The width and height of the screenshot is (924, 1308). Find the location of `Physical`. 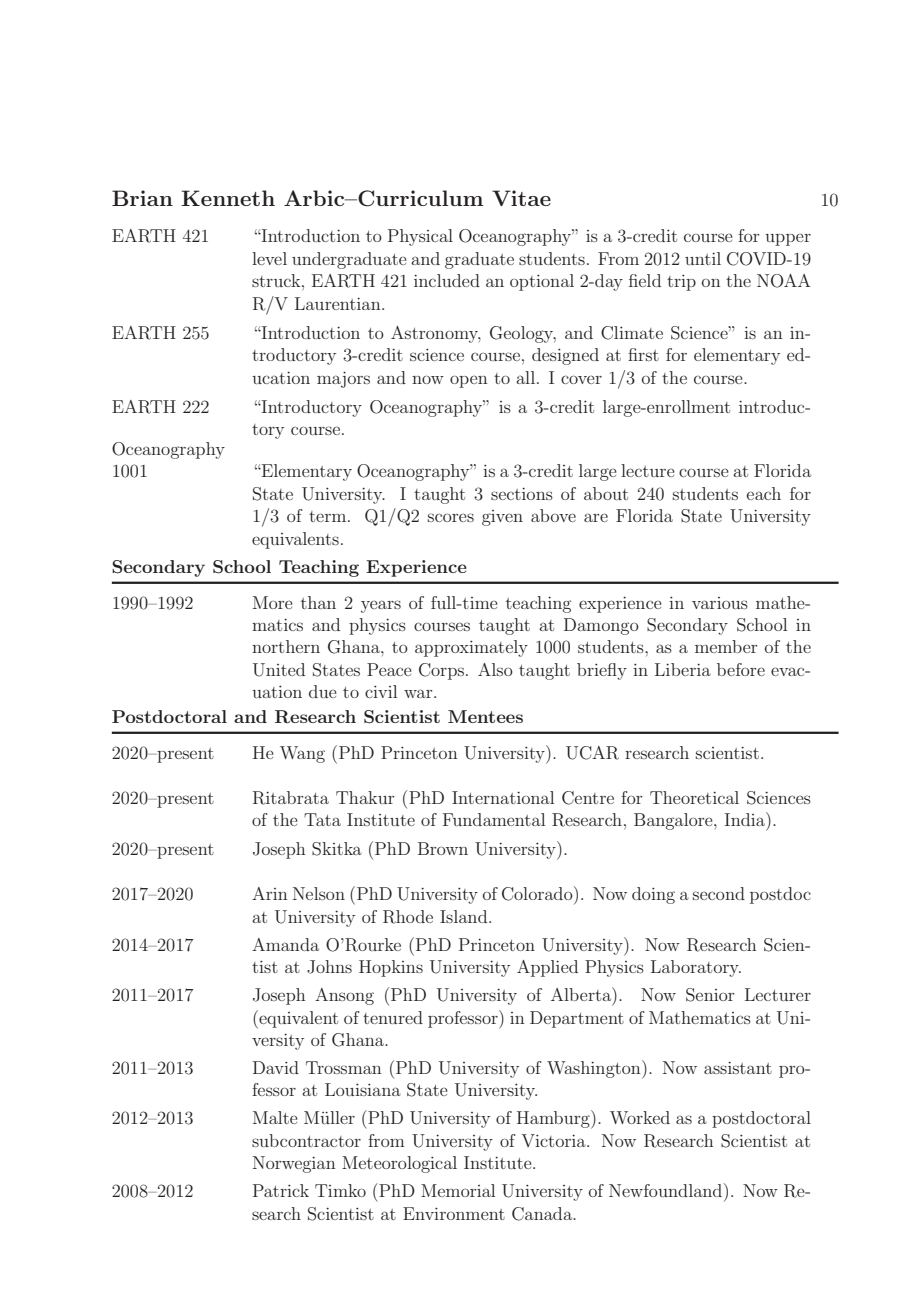

Physical is located at coordinates (420, 237).
